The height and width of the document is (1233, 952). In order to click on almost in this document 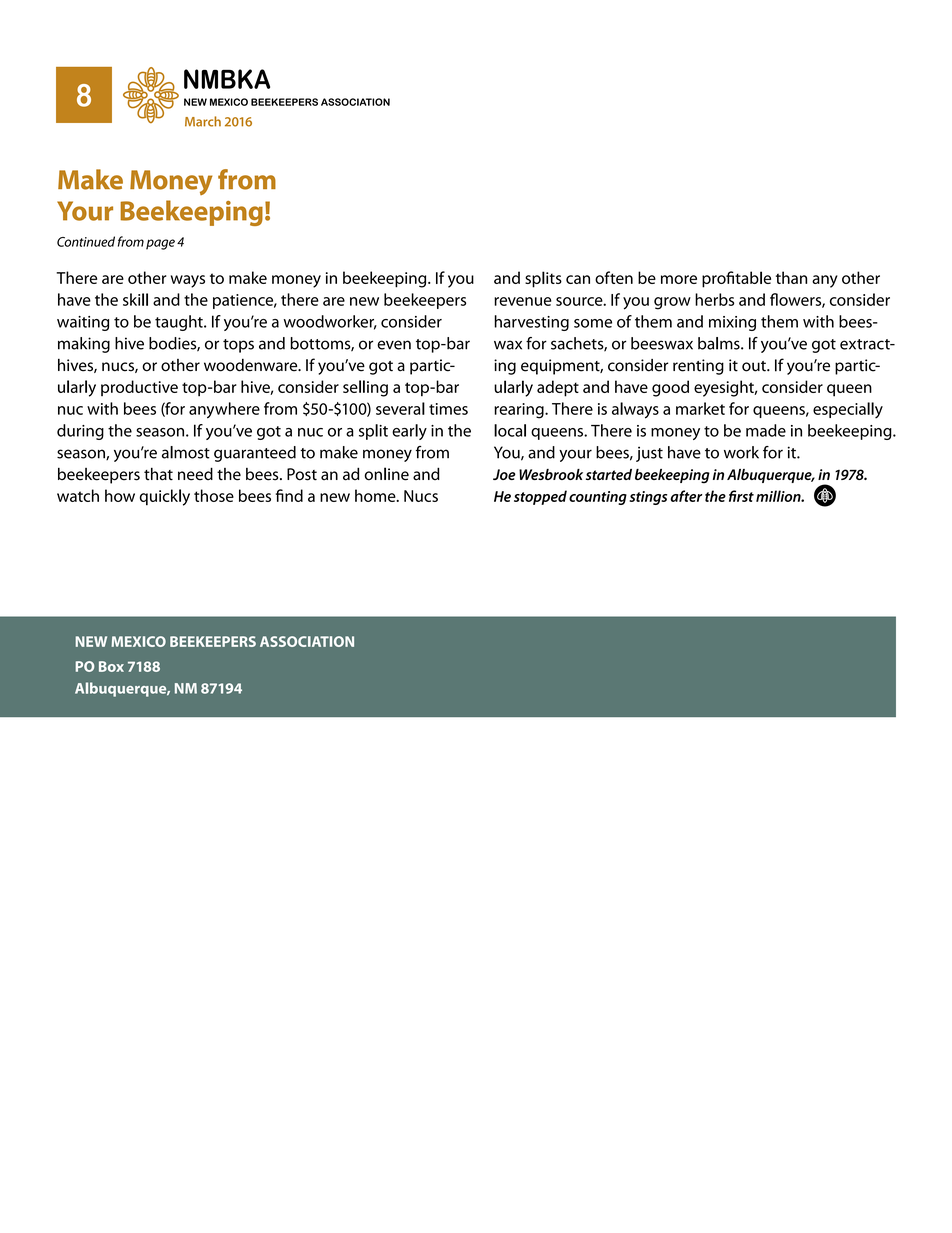, I will do `click(186, 452)`.
